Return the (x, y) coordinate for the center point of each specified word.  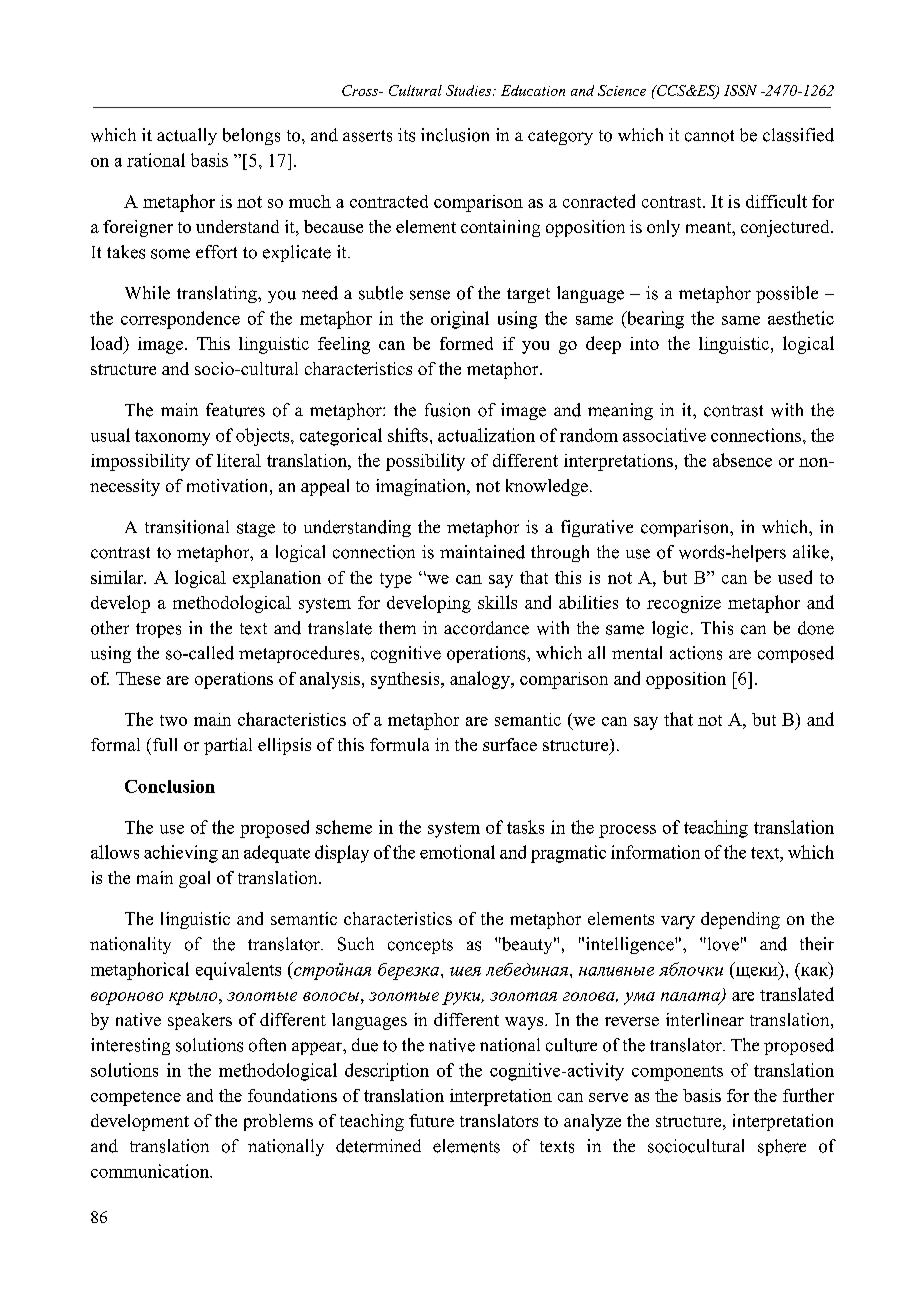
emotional (457, 852)
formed (466, 343)
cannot (709, 136)
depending (740, 920)
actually (187, 136)
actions (696, 653)
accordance (486, 628)
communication (151, 1171)
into (644, 343)
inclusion (455, 135)
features (235, 410)
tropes (158, 630)
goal (194, 879)
